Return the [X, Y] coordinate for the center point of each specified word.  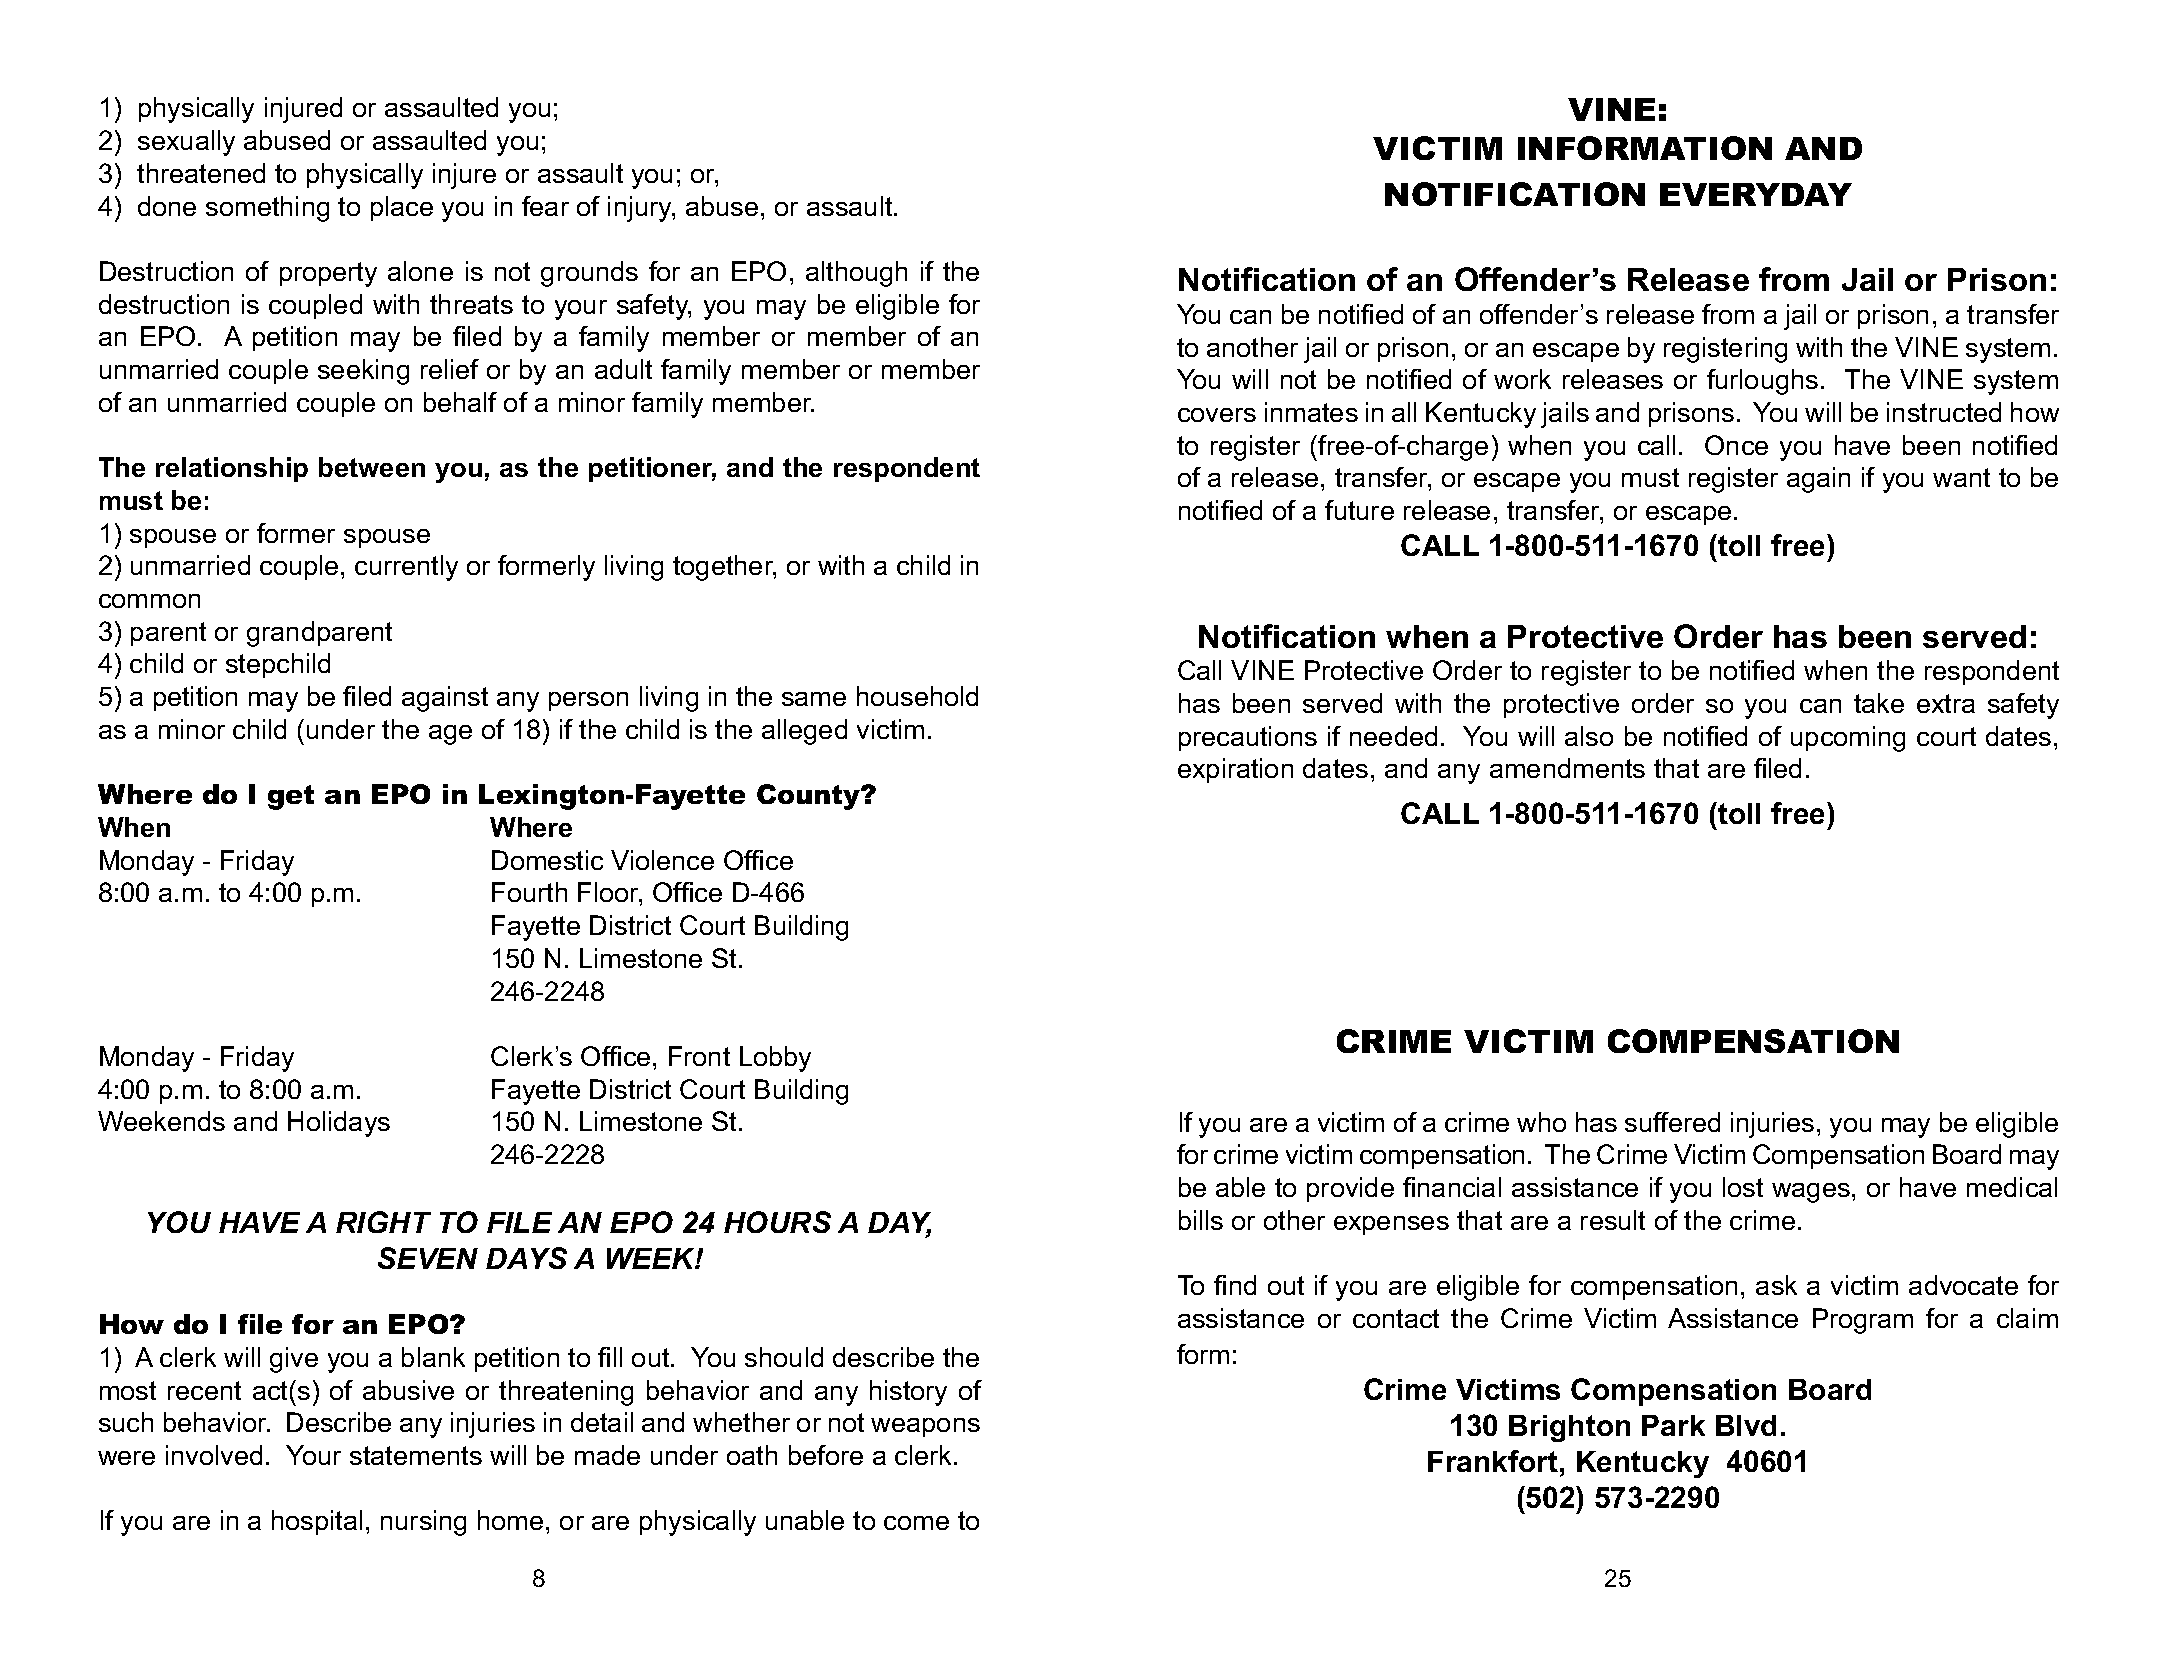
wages [1811, 1193]
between [372, 467]
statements [416, 1455]
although [856, 274]
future [1359, 510]
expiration [1235, 770]
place [402, 208]
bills [1201, 1220]
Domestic [547, 860]
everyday [1756, 194]
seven [428, 1258]
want [1961, 477]
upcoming [1848, 739]
